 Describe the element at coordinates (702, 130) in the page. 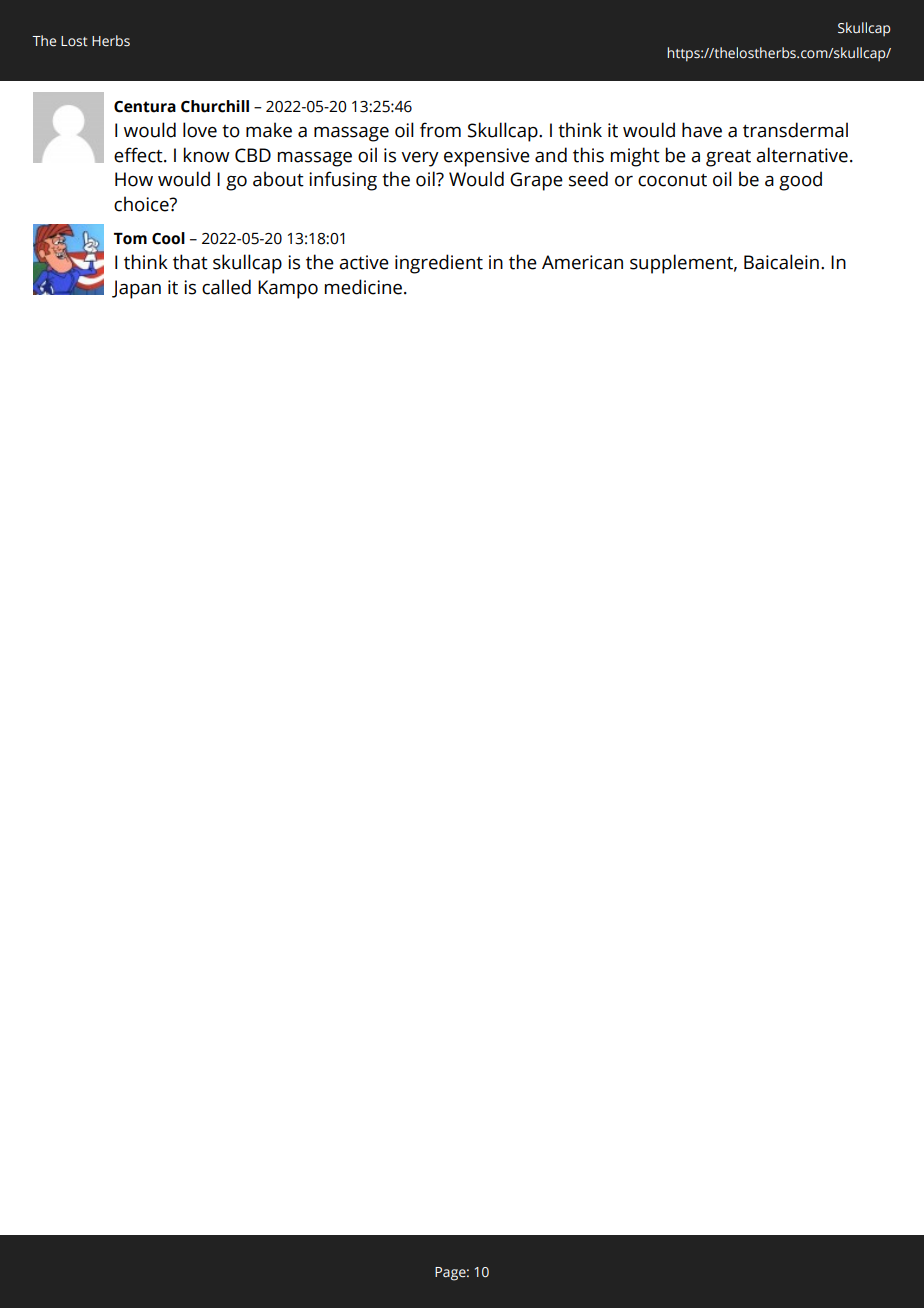

I see `have` at that location.
